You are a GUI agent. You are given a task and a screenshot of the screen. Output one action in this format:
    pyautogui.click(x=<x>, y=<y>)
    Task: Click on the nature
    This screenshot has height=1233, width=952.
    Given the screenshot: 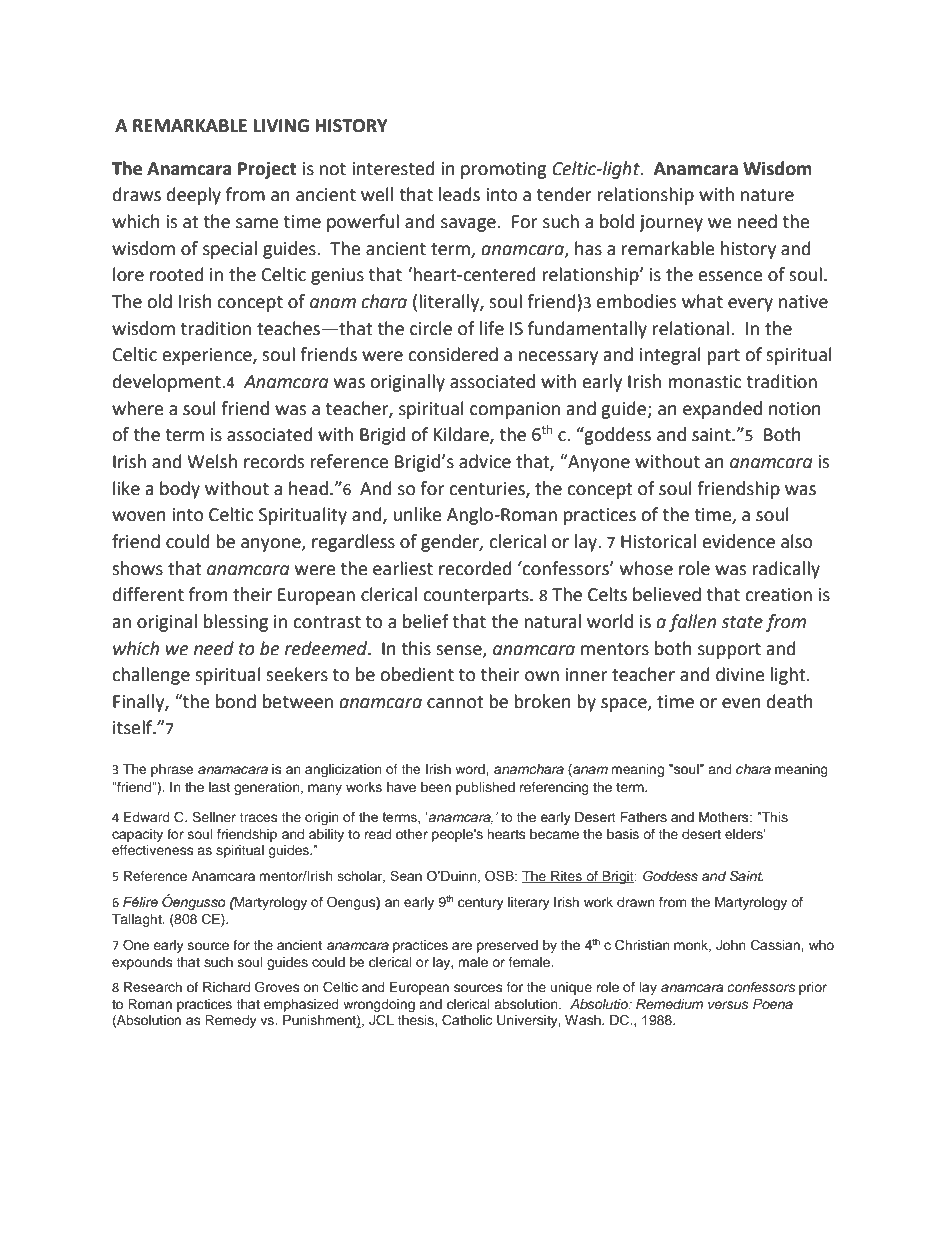 What is the action you would take?
    pyautogui.click(x=767, y=195)
